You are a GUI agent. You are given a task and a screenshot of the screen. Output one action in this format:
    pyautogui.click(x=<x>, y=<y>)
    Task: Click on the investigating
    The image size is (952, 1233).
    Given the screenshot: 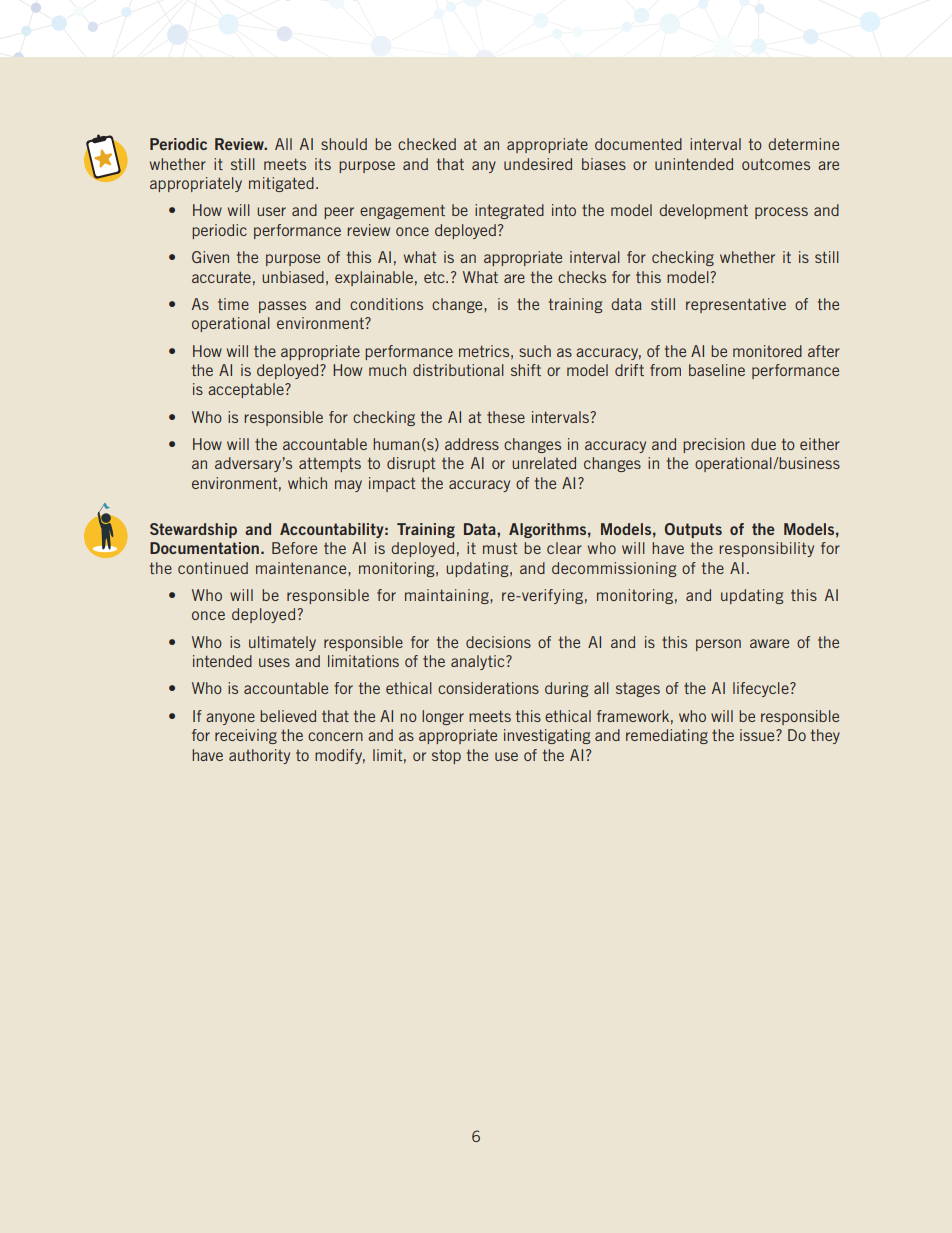 What is the action you would take?
    pyautogui.click(x=547, y=736)
